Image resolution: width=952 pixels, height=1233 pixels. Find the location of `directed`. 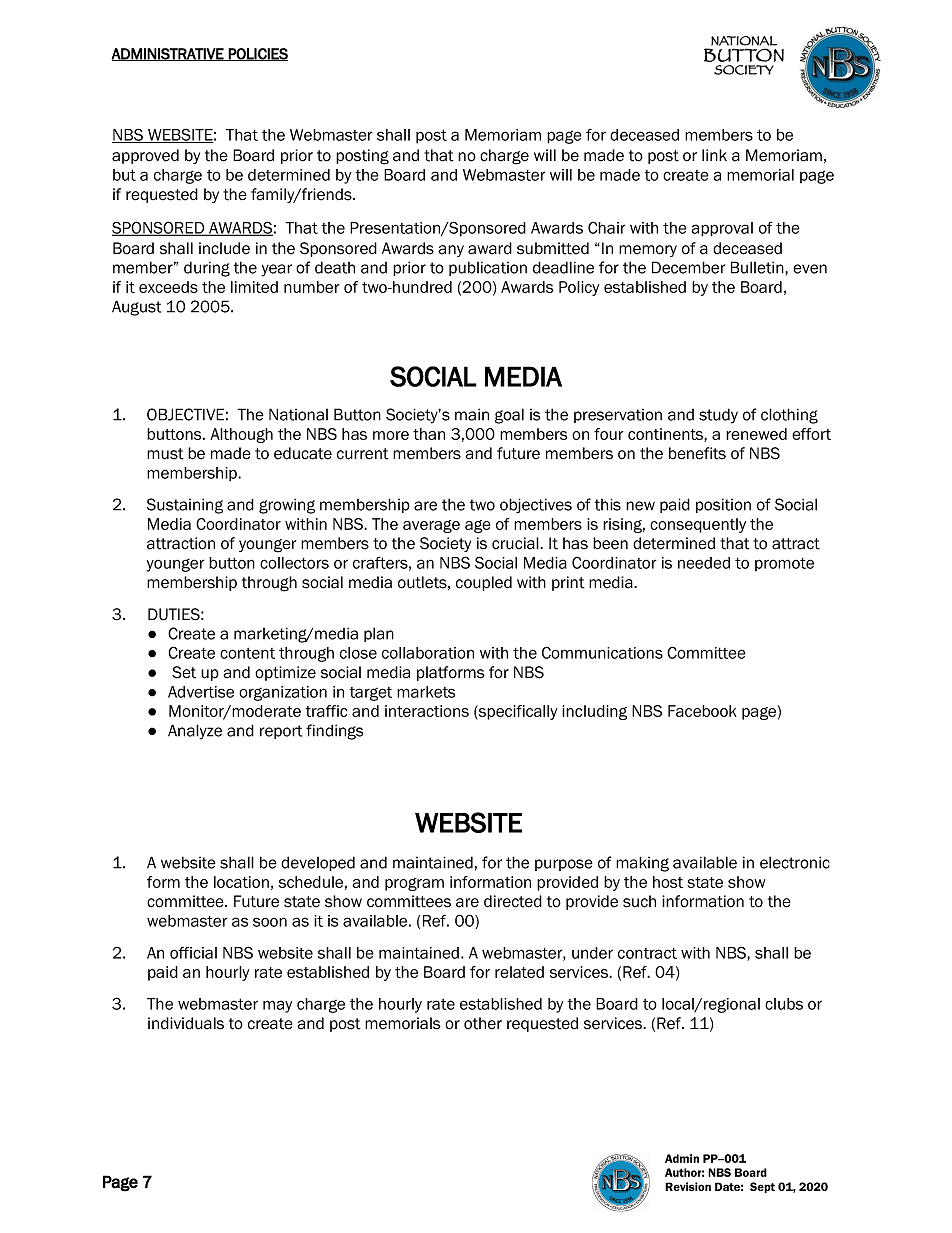

directed is located at coordinates (513, 901).
